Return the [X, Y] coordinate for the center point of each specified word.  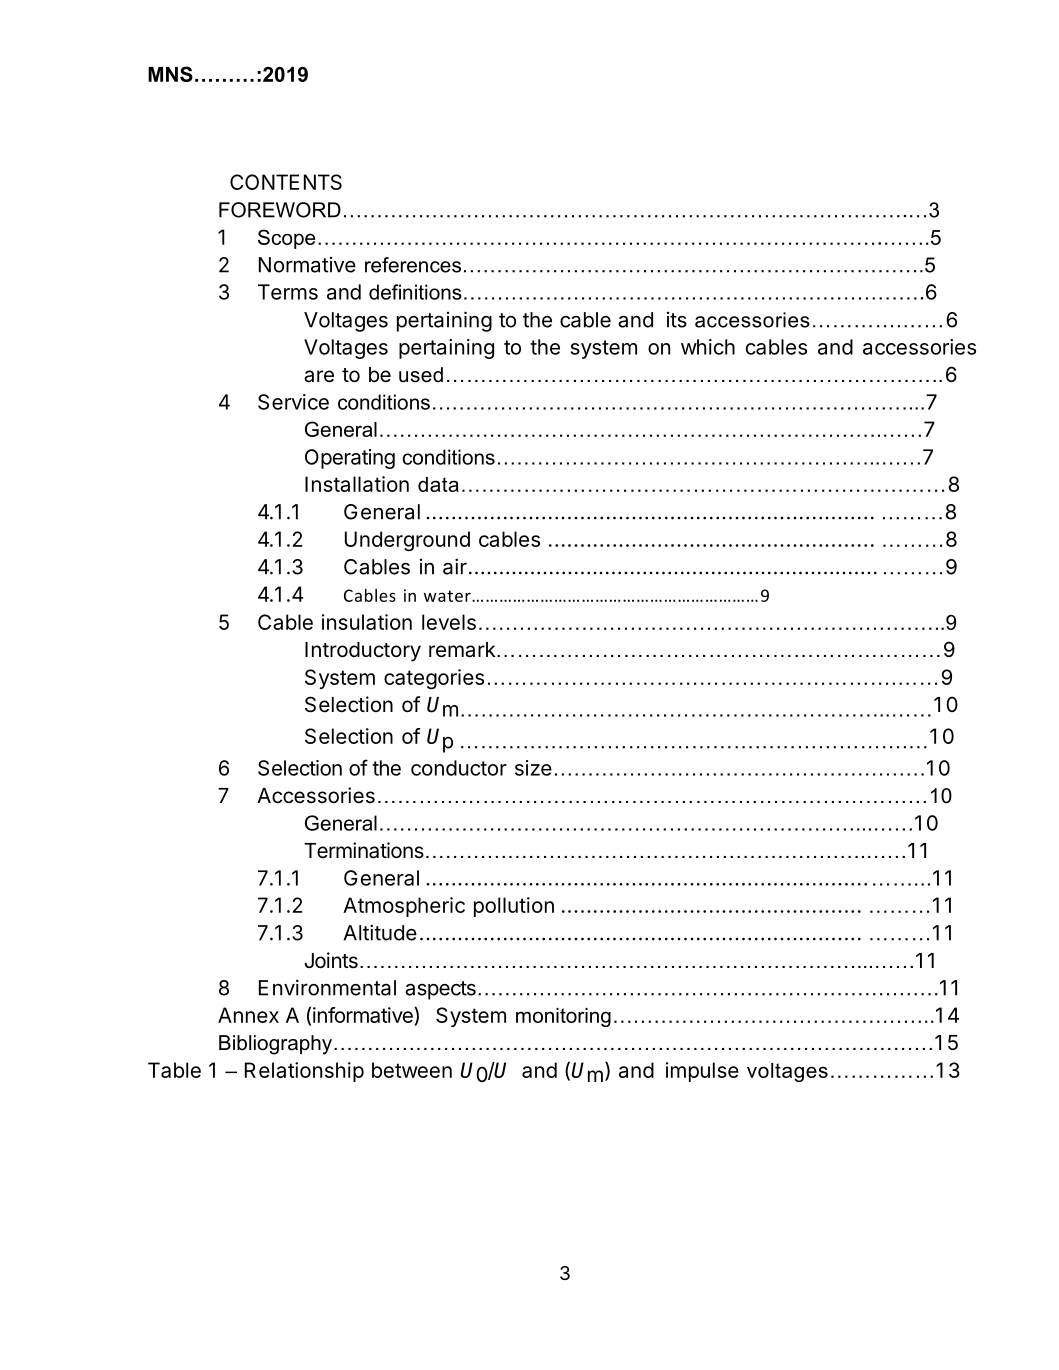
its [677, 320]
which [708, 347]
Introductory [363, 652]
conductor [459, 768]
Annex [248, 1015]
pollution [514, 907]
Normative [307, 265]
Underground [407, 541]
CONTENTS [286, 182]
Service [293, 402]
